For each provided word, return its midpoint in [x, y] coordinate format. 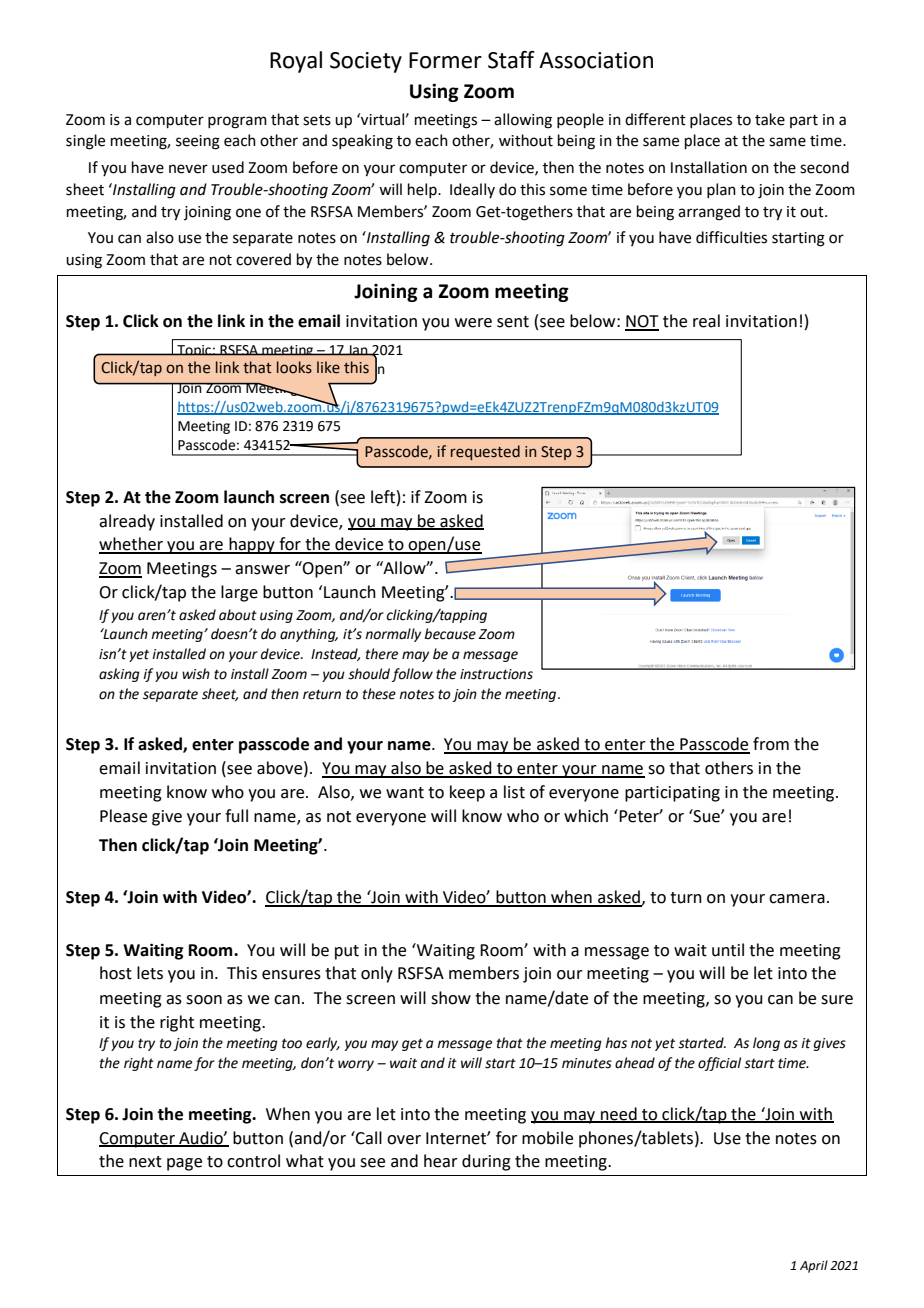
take [770, 119]
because [450, 634]
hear [441, 1161]
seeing [198, 142]
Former [445, 60]
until [728, 950]
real [706, 321]
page [184, 1164]
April [814, 1266]
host [116, 973]
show [451, 998]
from [771, 744]
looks [294, 367]
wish [196, 674]
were [473, 323]
